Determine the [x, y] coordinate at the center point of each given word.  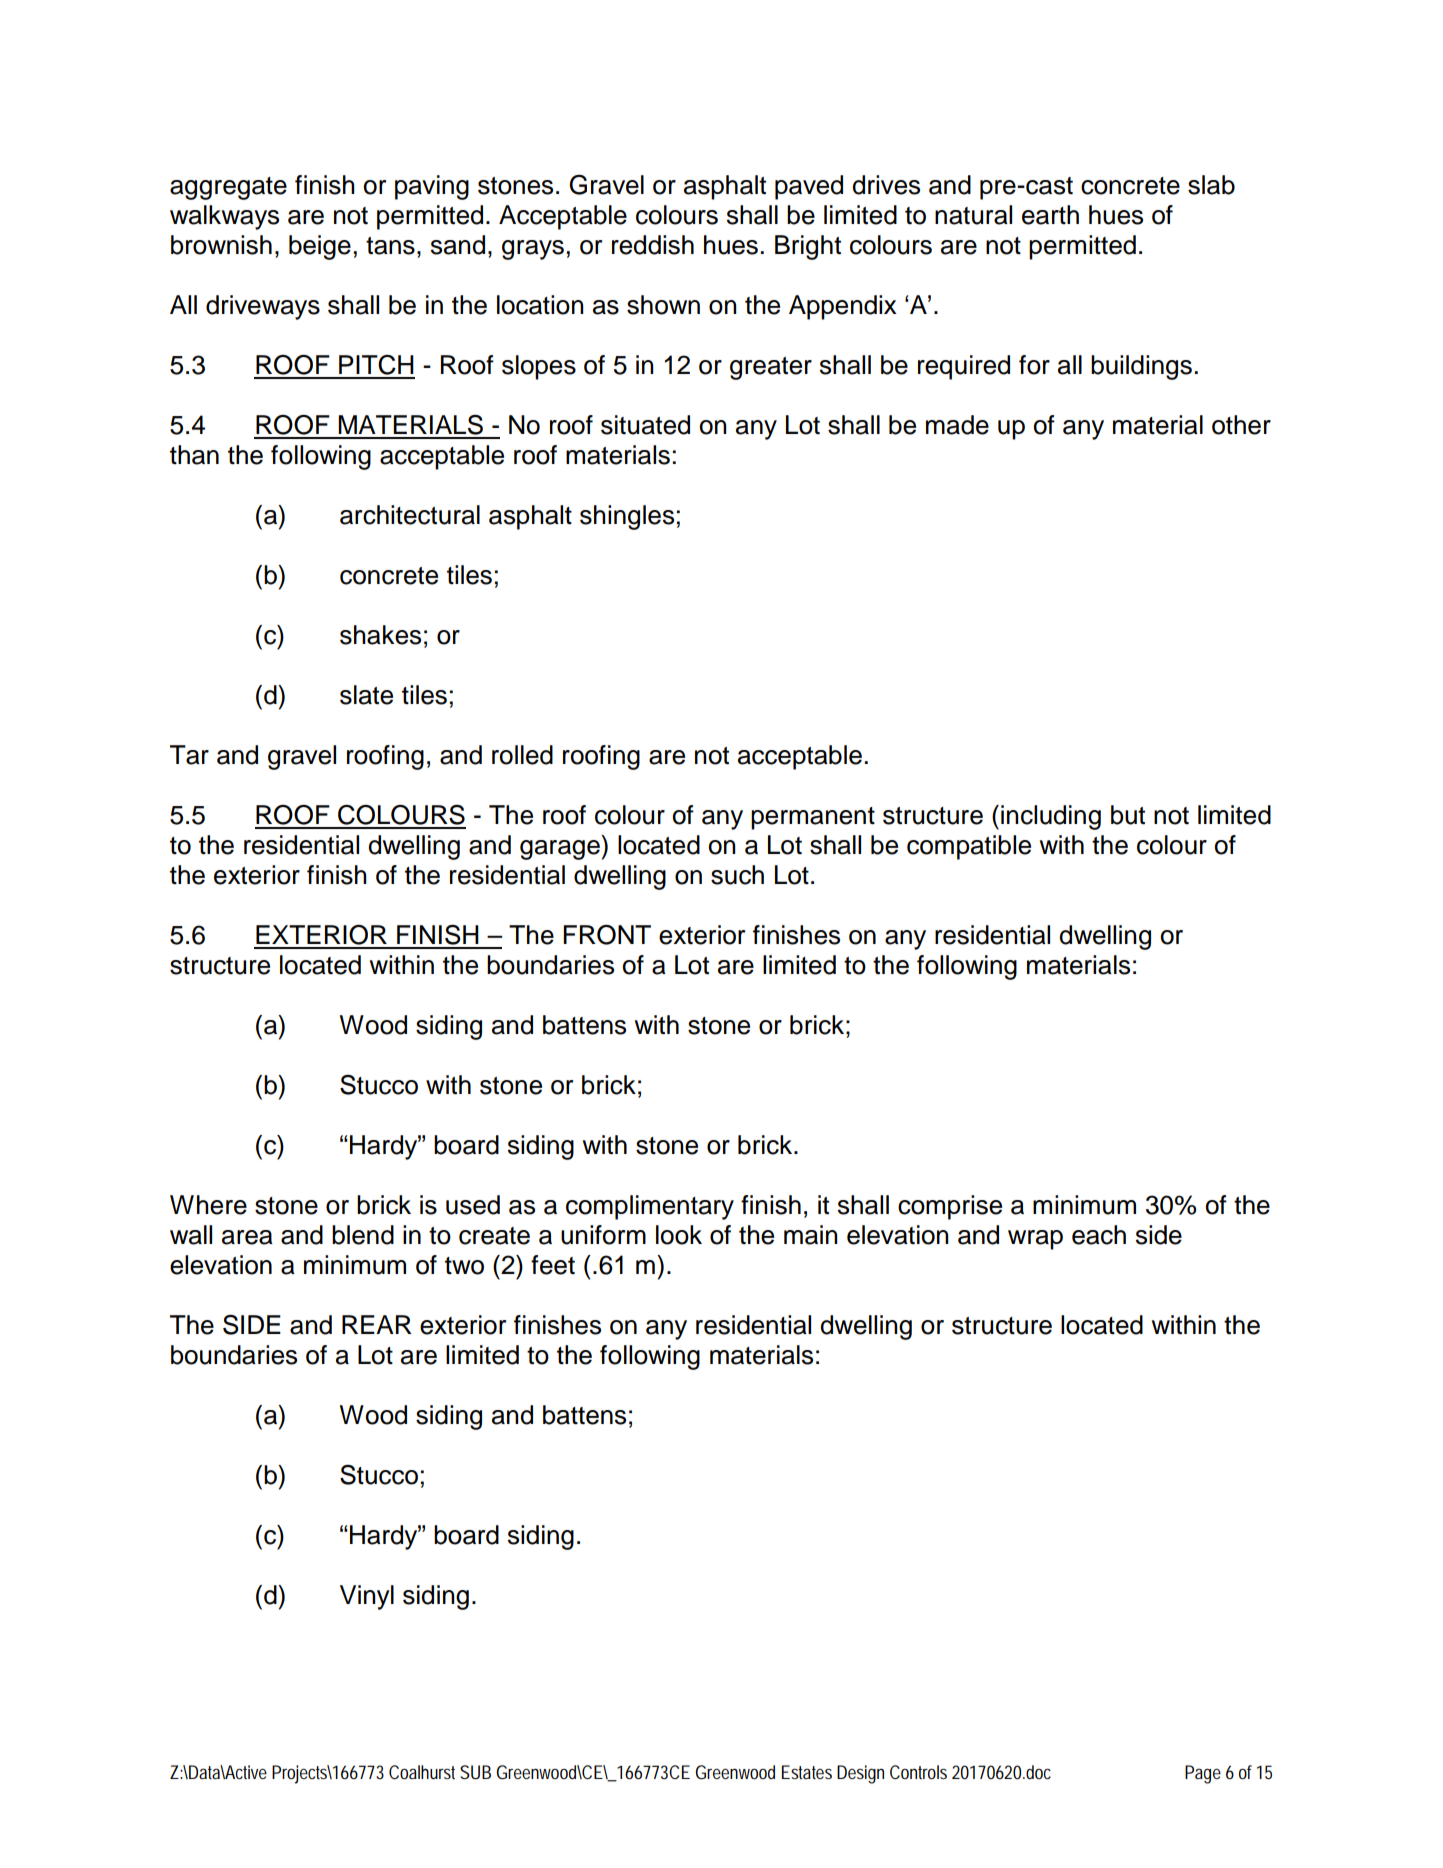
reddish [653, 245]
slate [366, 695]
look [679, 1235]
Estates [807, 1772]
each [1099, 1235]
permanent [813, 818]
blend [363, 1235]
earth [1050, 215]
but [1128, 815]
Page [1203, 1774]
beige [320, 247]
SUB [475, 1772]
